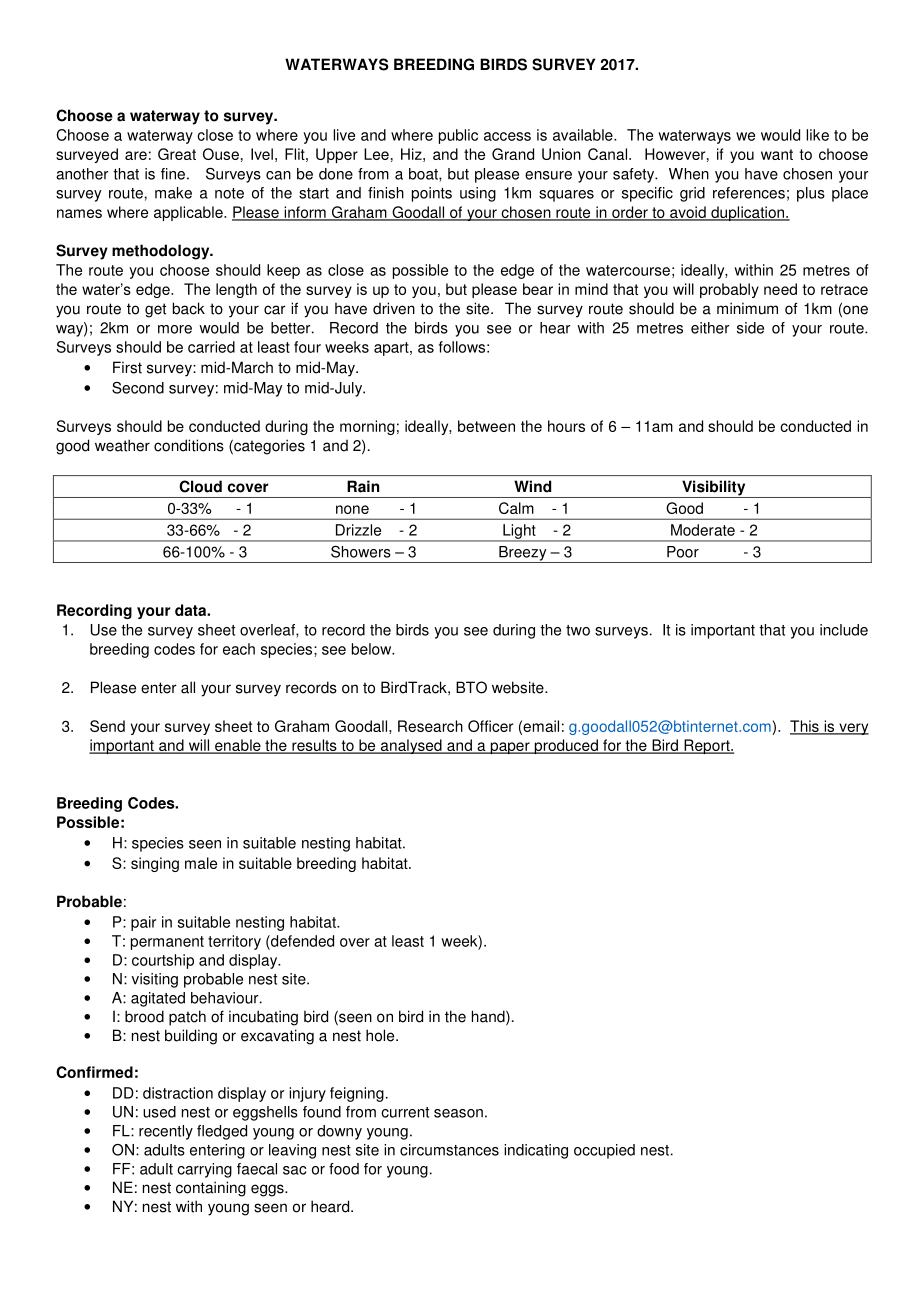 This screenshot has height=1308, width=924. Describe the element at coordinates (449, 1150) in the screenshot. I see `circumstances` at that location.
